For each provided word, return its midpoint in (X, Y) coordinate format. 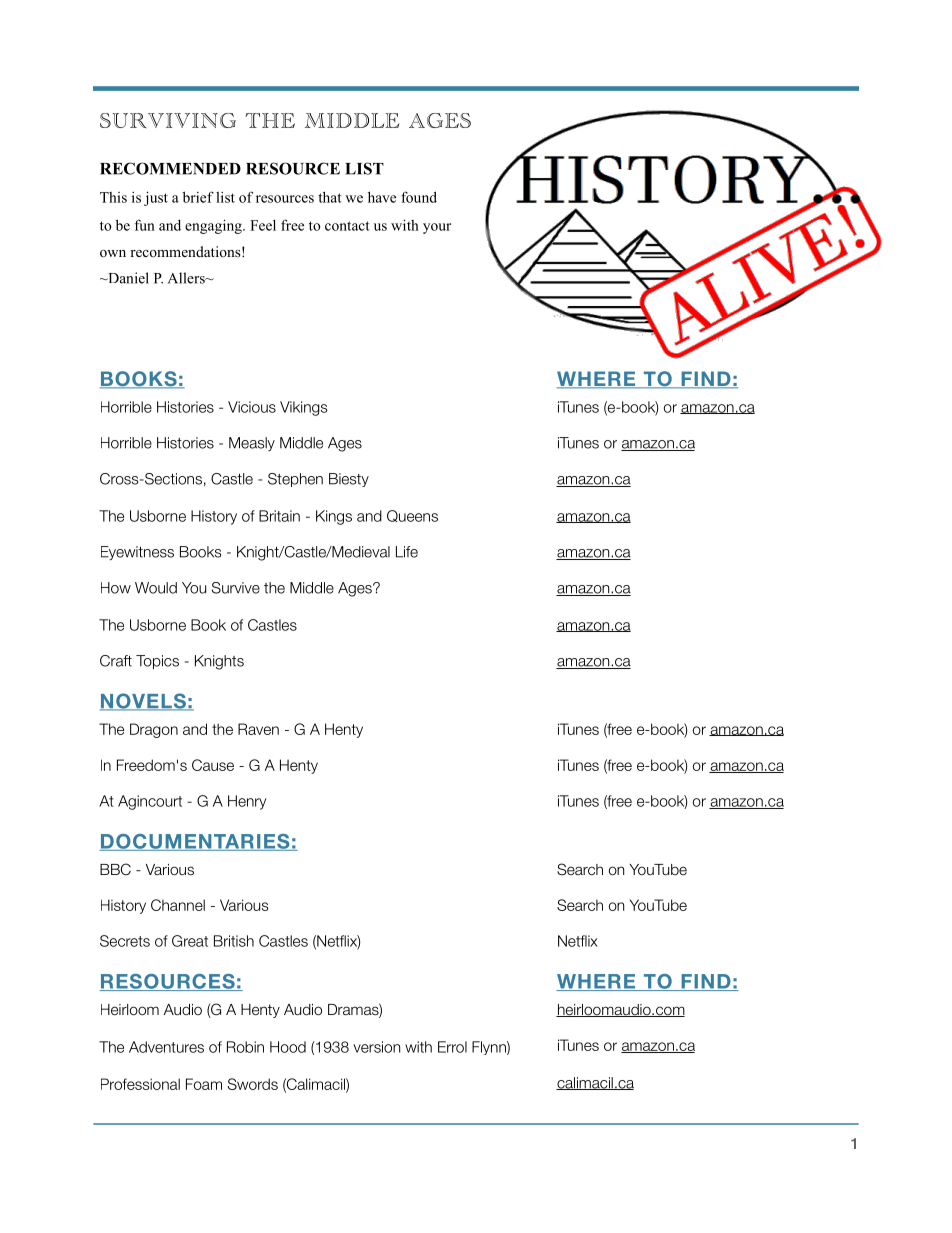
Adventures (166, 1047)
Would (156, 588)
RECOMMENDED (170, 168)
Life (407, 552)
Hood (288, 1047)
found (419, 197)
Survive (236, 588)
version (376, 1047)
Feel (263, 225)
